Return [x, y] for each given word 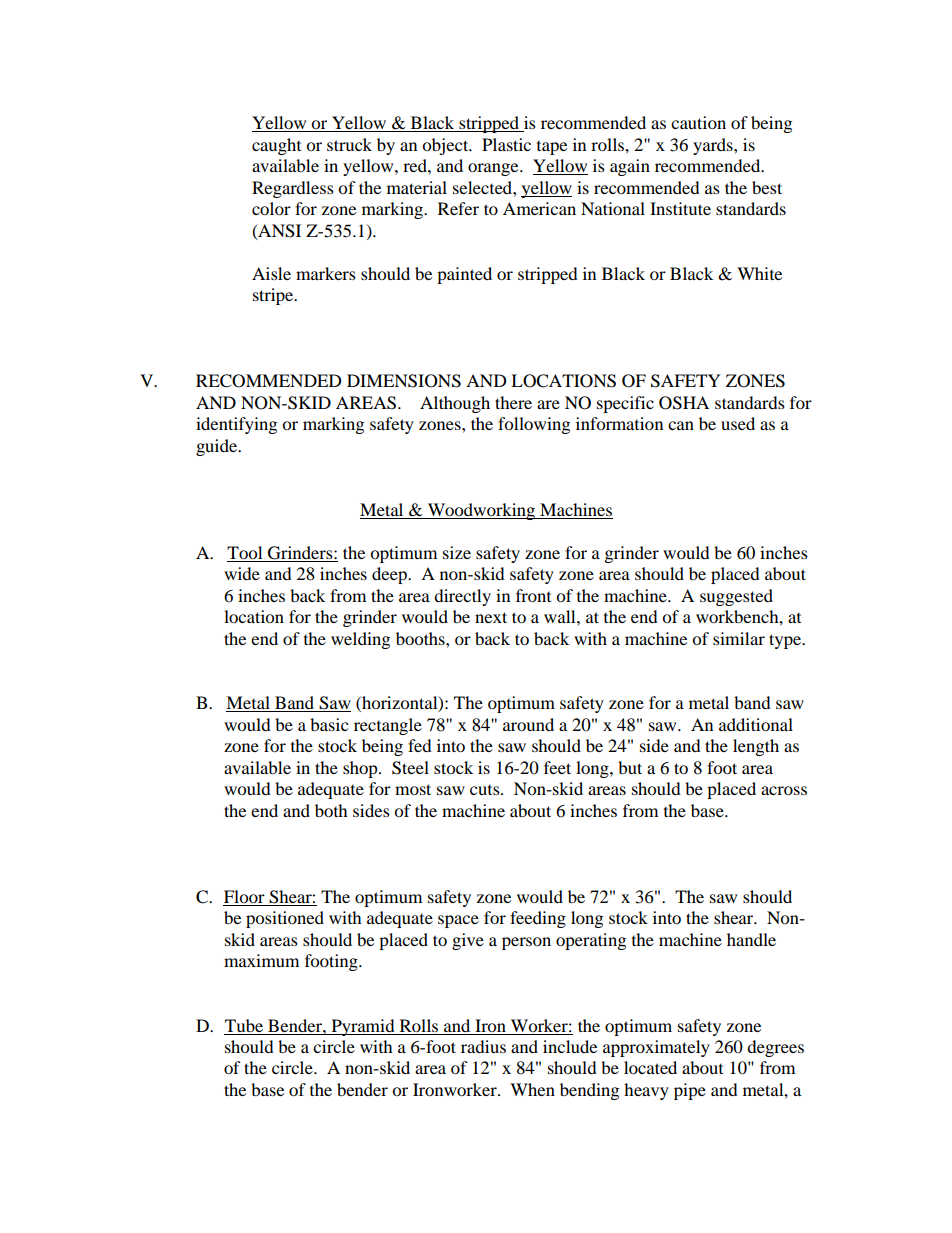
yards [714, 146]
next [491, 617]
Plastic [506, 144]
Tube [244, 1025]
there [513, 402]
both [331, 810]
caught [276, 146]
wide [242, 573]
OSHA [684, 403]
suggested [736, 597]
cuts [486, 790]
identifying [236, 425]
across [784, 790]
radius [483, 1046]
